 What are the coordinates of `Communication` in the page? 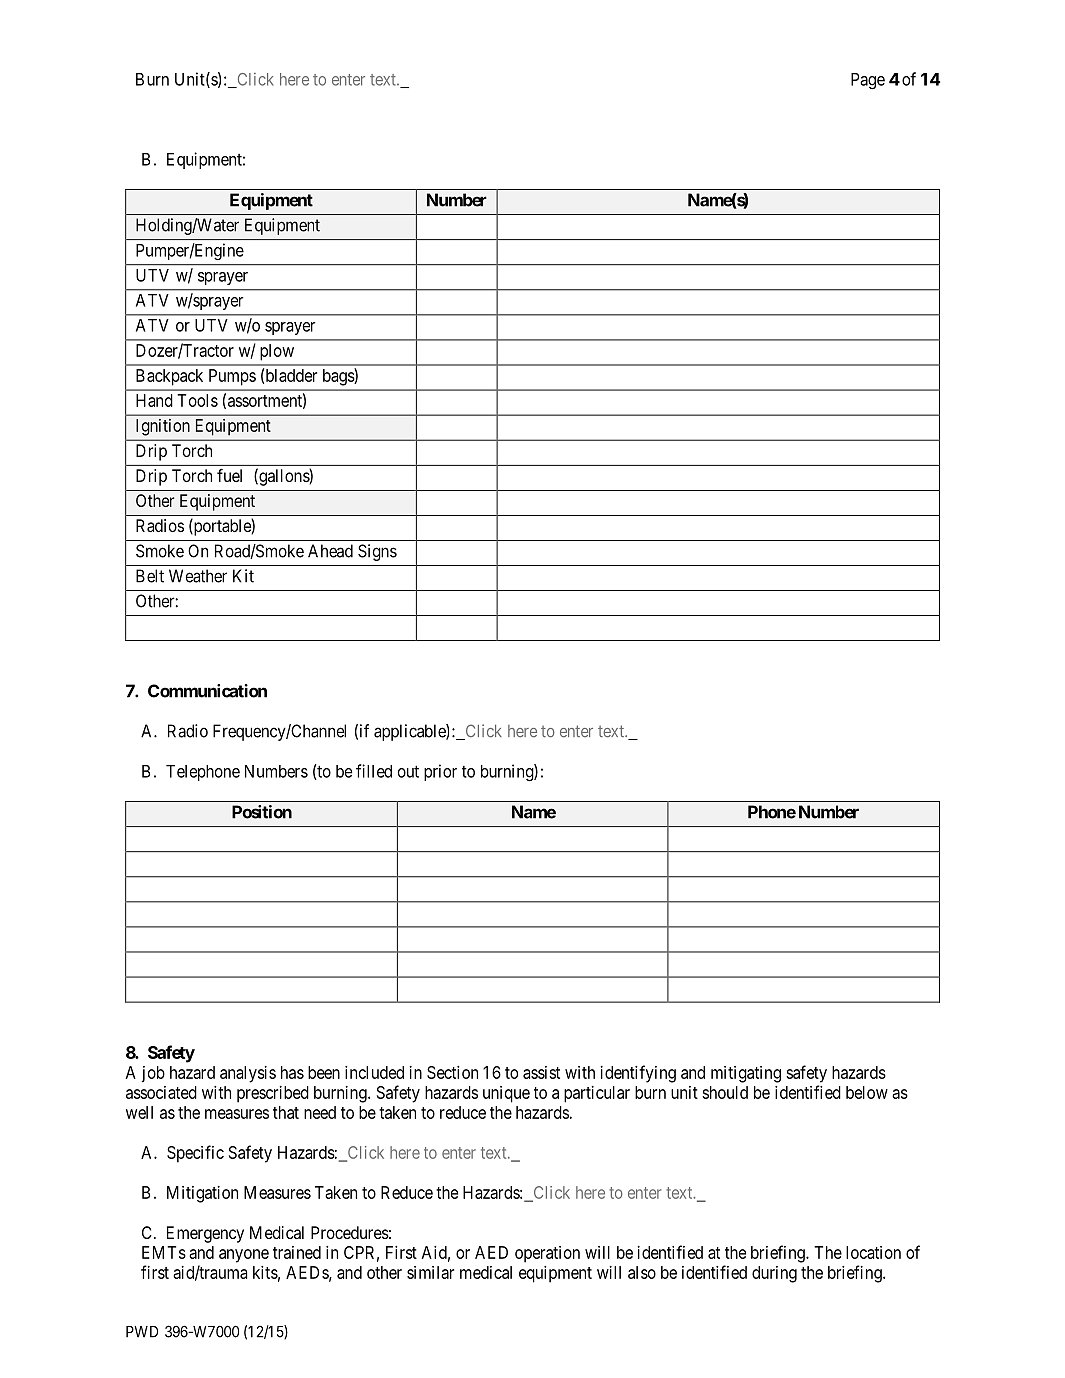 It's located at (207, 691).
